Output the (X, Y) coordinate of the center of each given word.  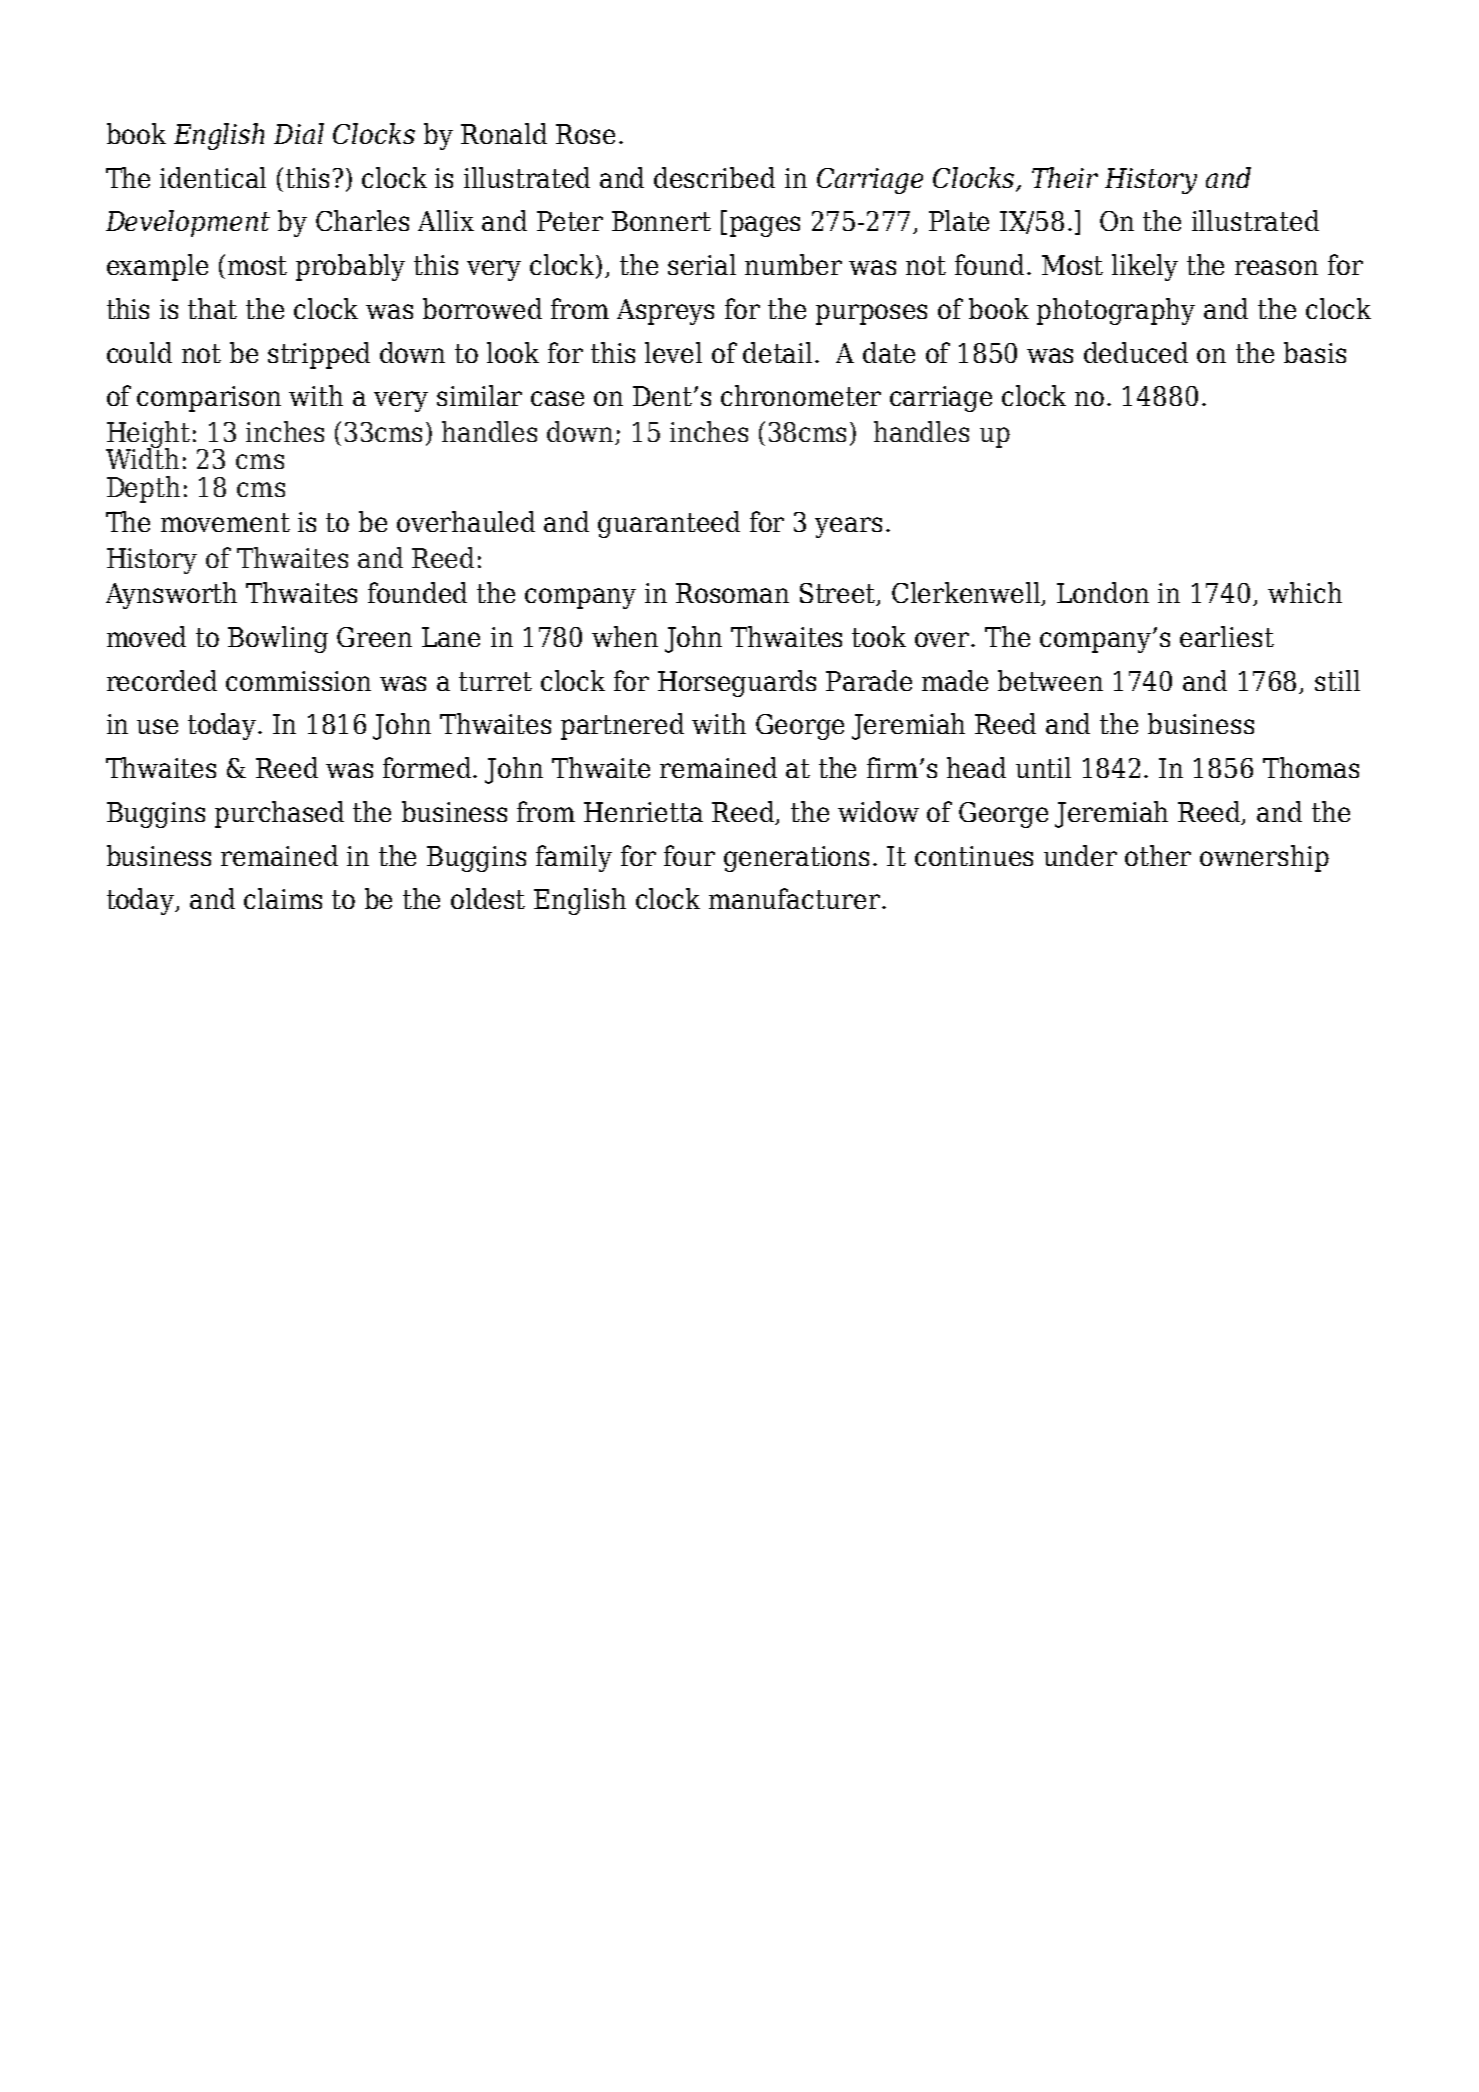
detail (779, 352)
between (1050, 680)
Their (1065, 177)
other (1158, 855)
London (1103, 592)
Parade (869, 680)
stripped (319, 355)
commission (298, 681)
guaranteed (669, 524)
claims (283, 898)
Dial (299, 133)
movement (225, 522)
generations (796, 859)
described (714, 177)
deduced (1136, 352)
